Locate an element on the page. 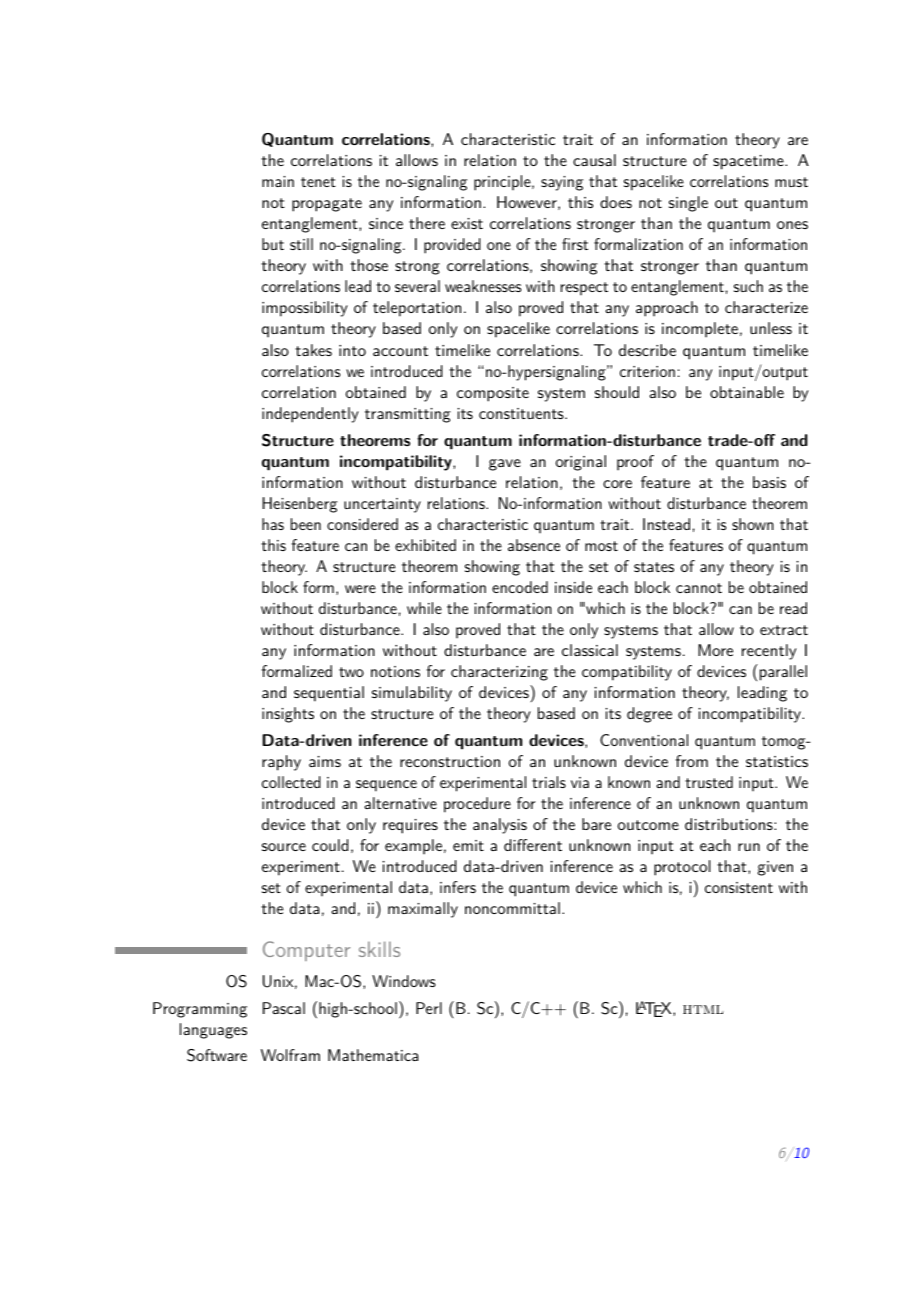  main is located at coordinates (278, 181).
